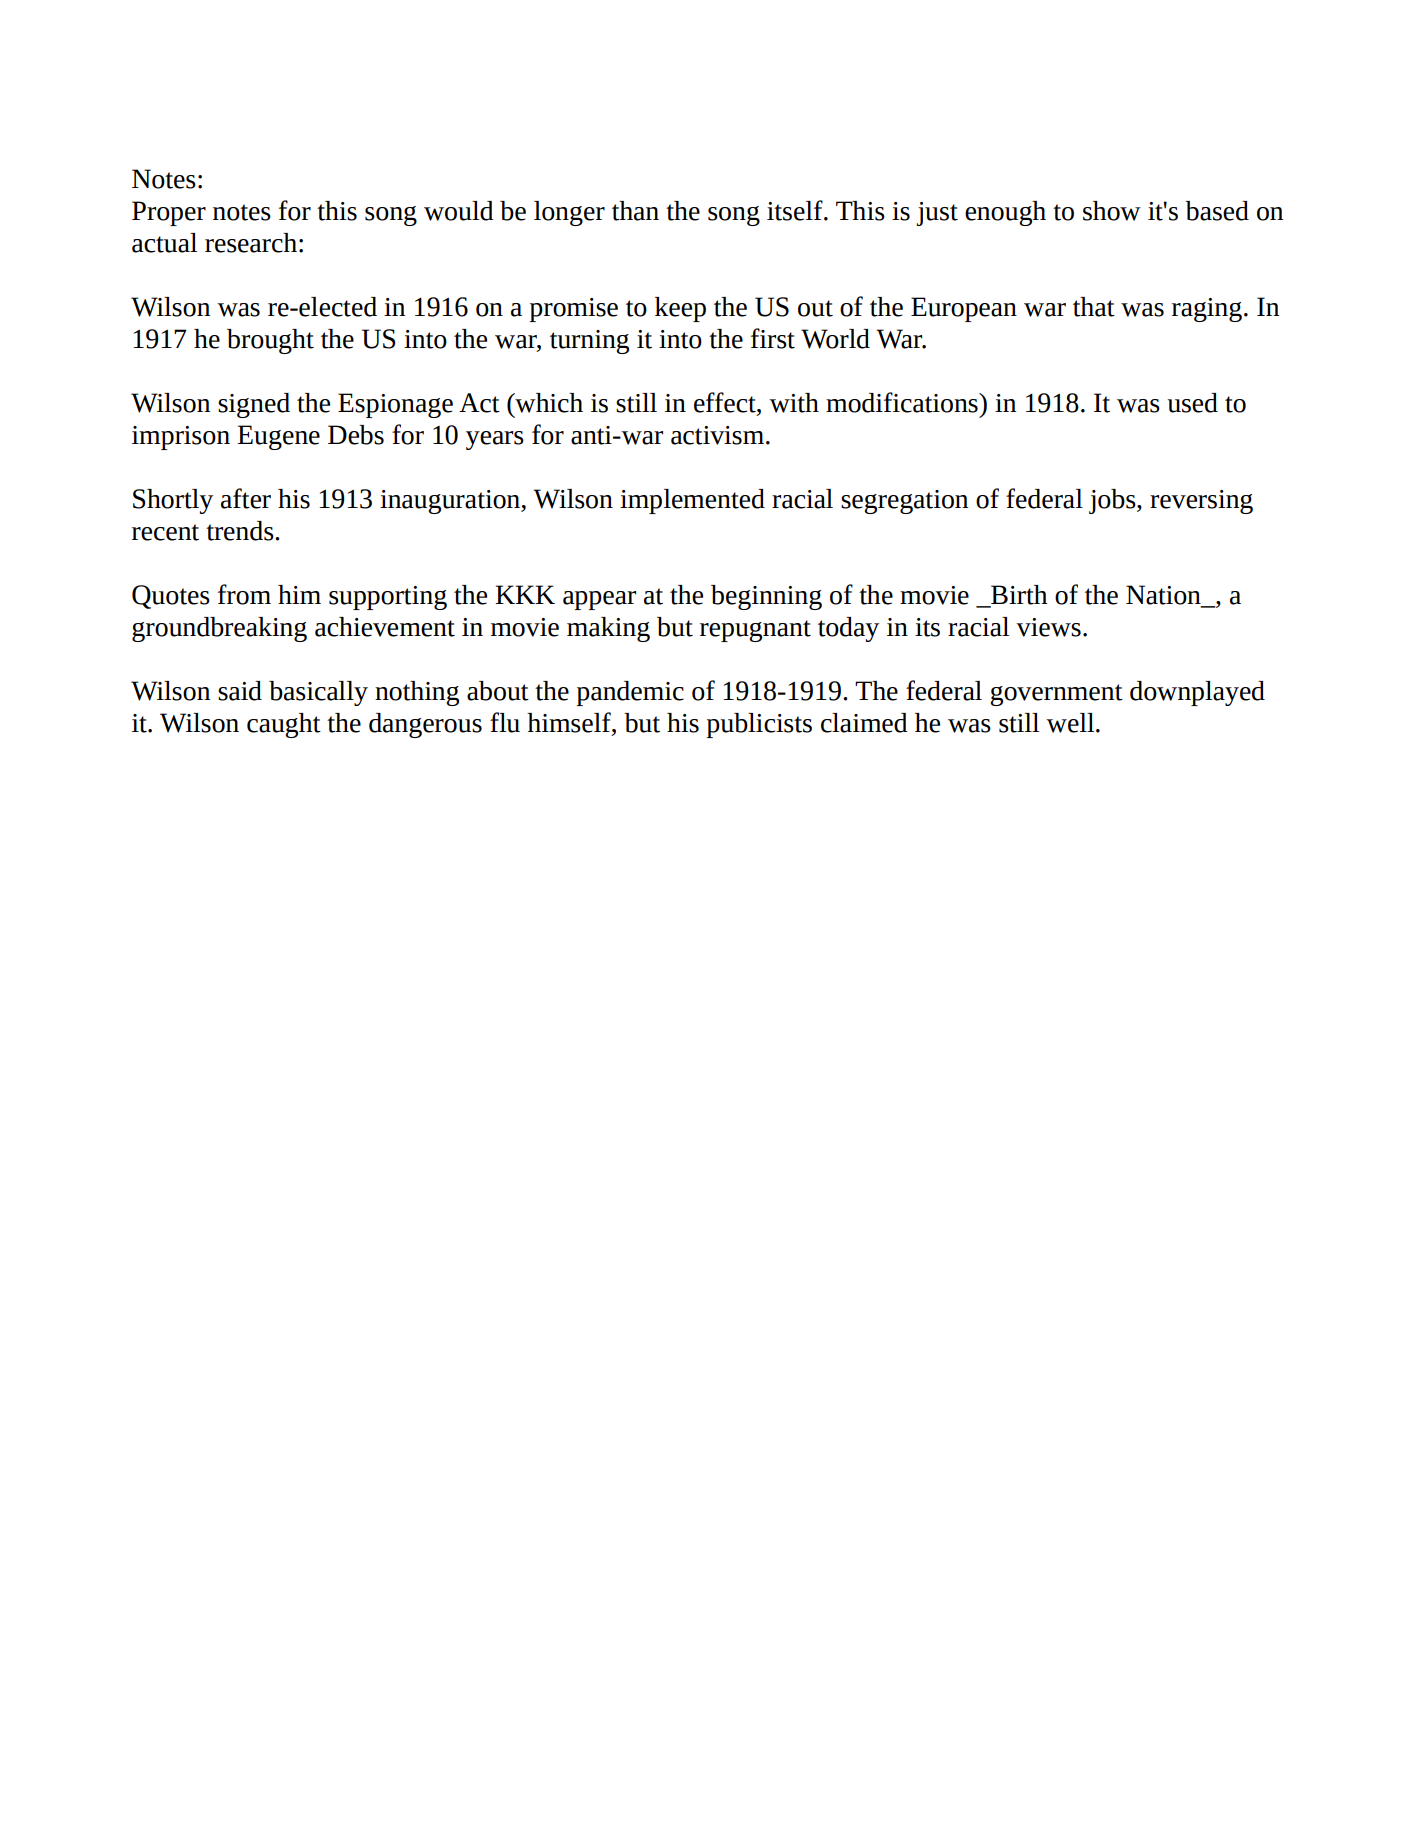  I want to click on pandemic, so click(630, 693).
